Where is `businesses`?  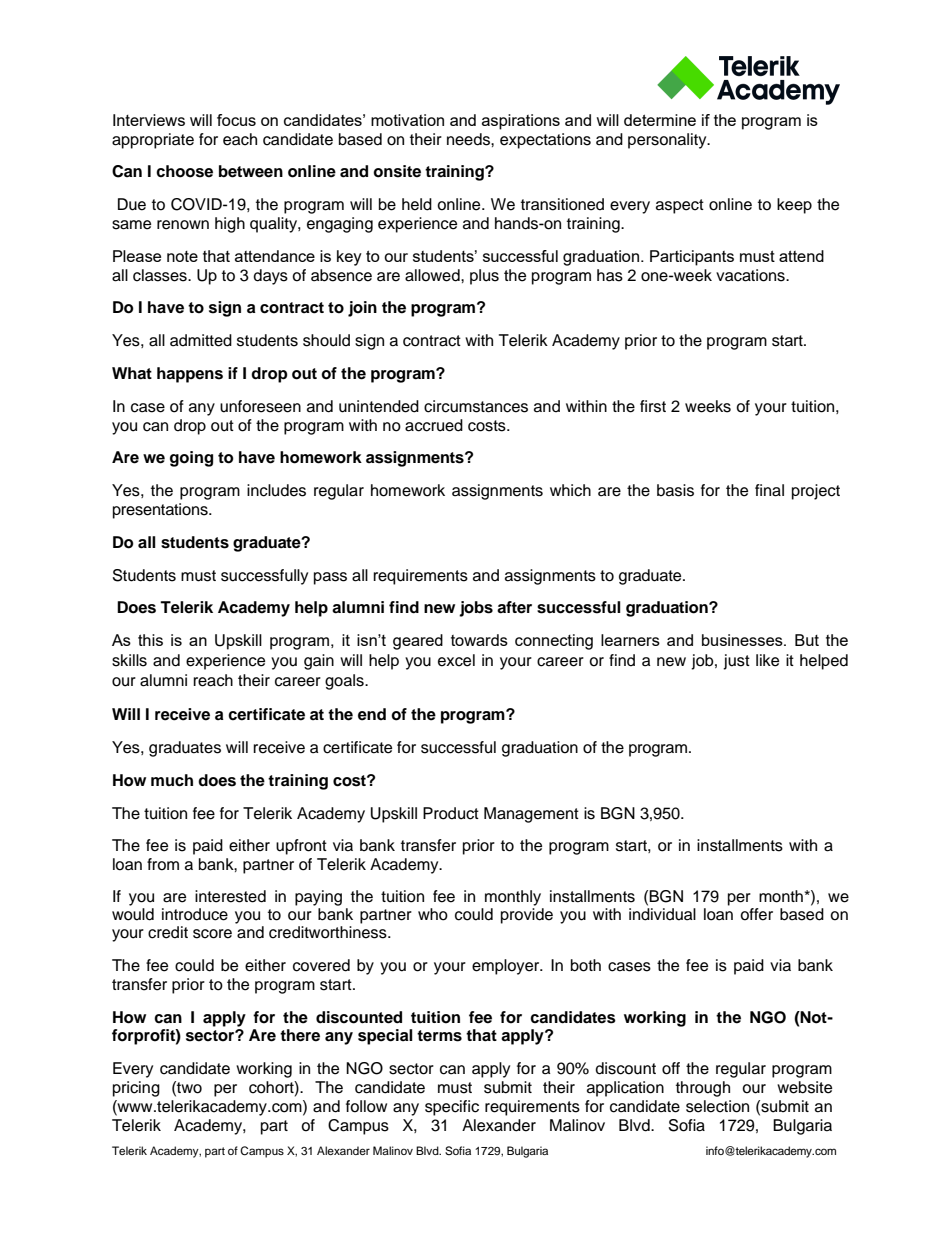 businesses is located at coordinates (743, 640).
